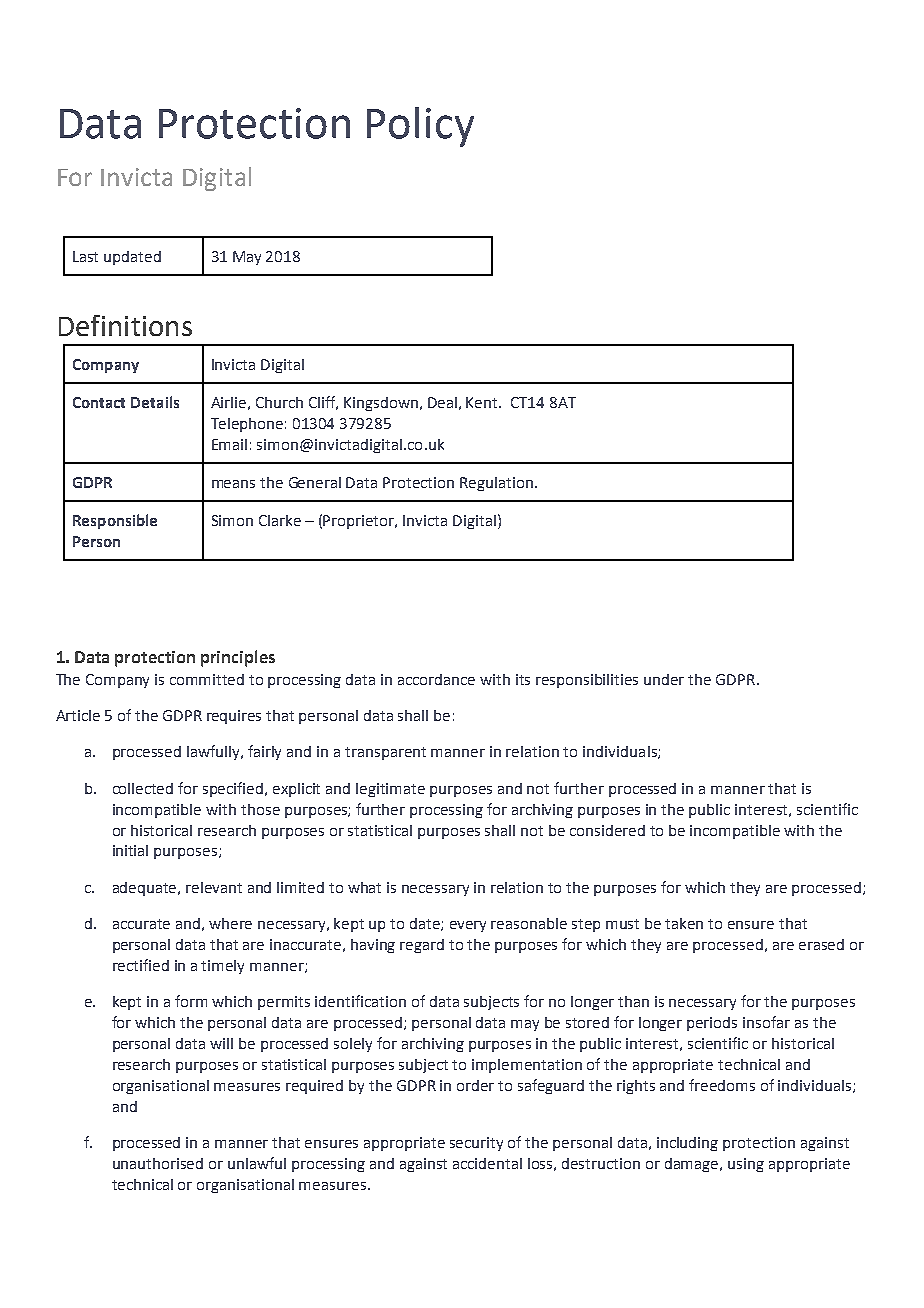 This screenshot has width=924, height=1308. I want to click on Kent, so click(483, 402).
